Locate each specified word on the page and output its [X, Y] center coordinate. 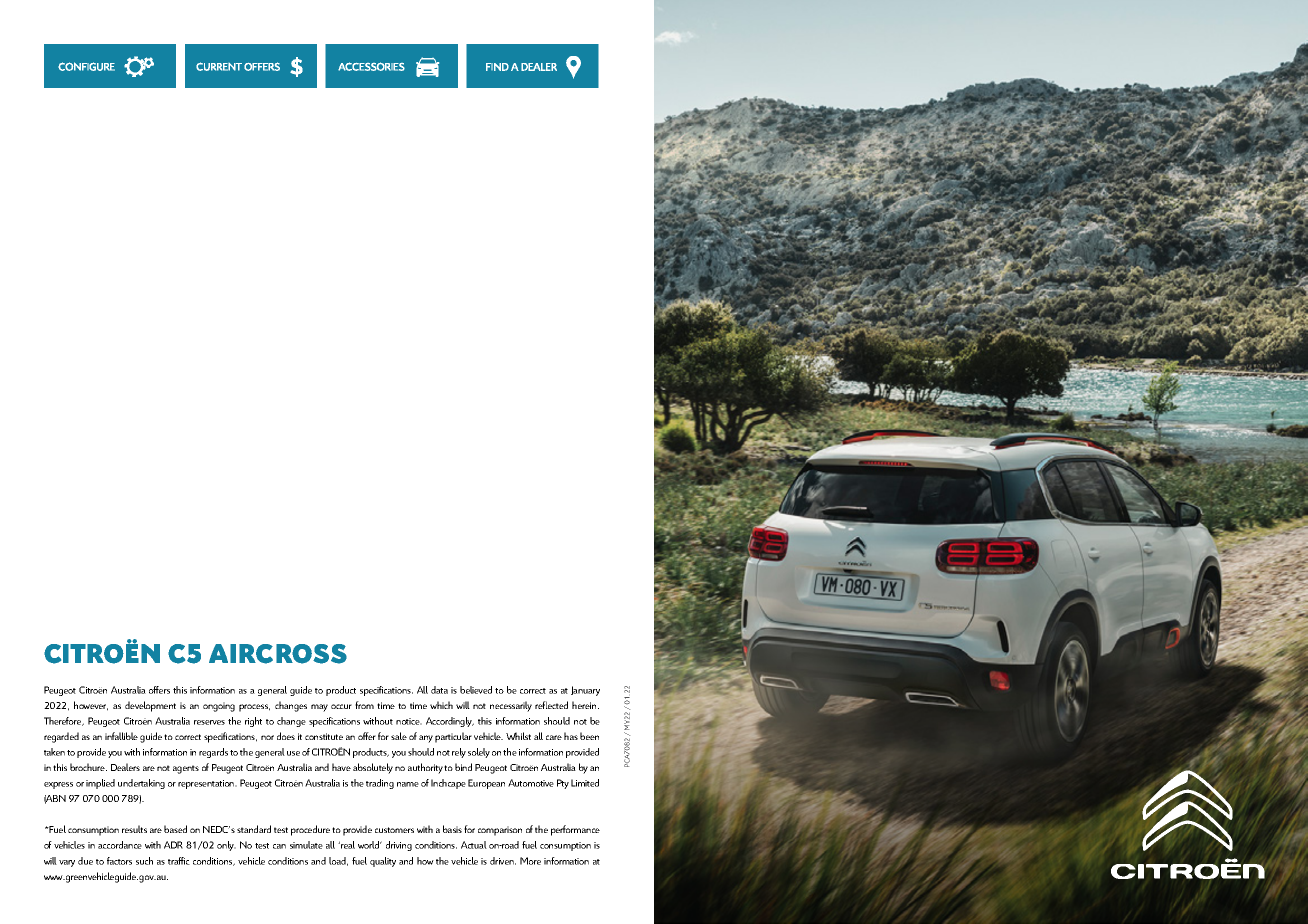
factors [119, 861]
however [91, 706]
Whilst [518, 736]
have [341, 767]
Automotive [531, 783]
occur [341, 706]
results [134, 829]
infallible [121, 736]
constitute [324, 736]
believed [476, 690]
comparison [500, 831]
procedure [310, 830]
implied [100, 784]
